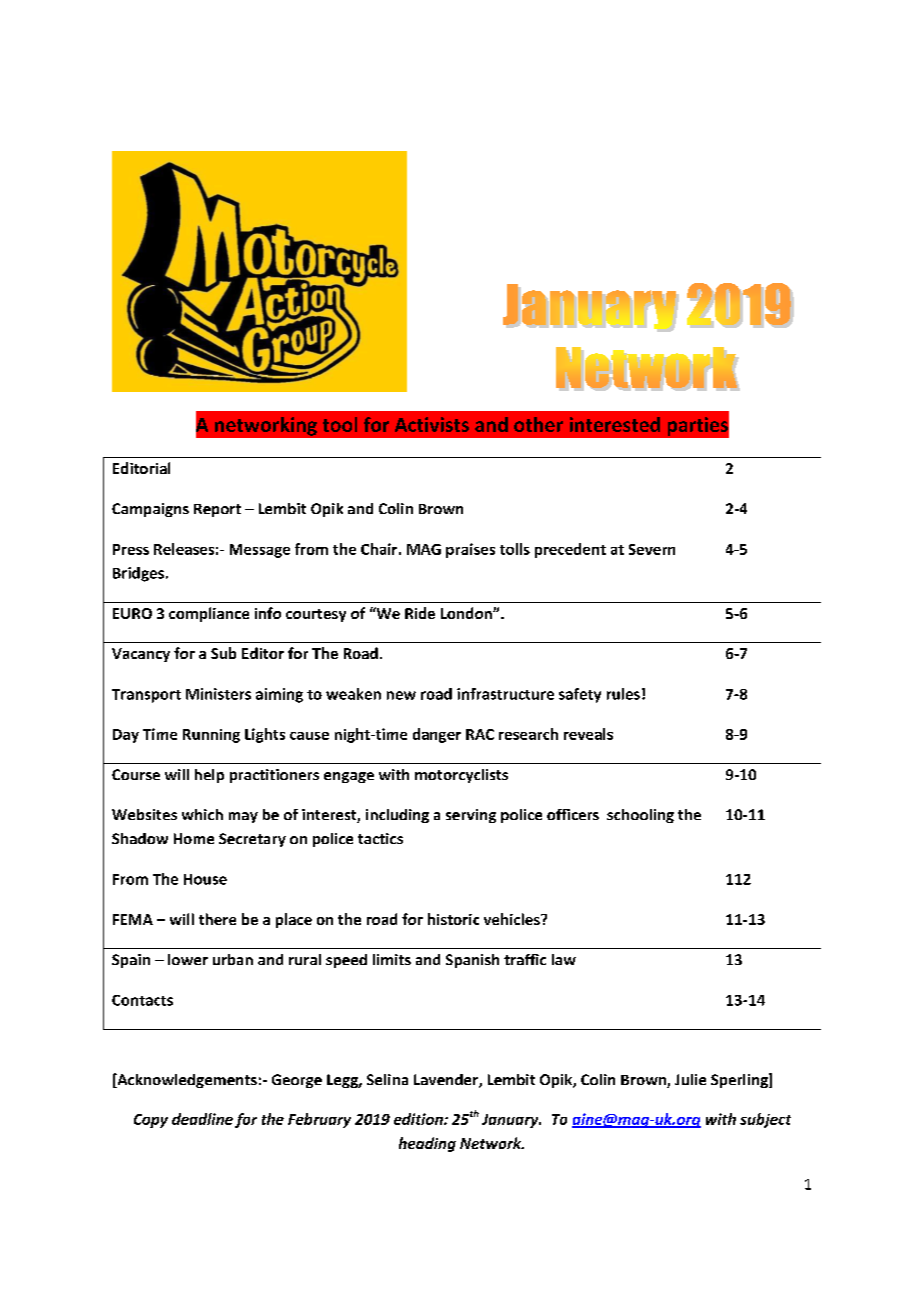 This screenshot has height=1307, width=924. What do you see at coordinates (640, 816) in the screenshot?
I see `schooling` at bounding box center [640, 816].
